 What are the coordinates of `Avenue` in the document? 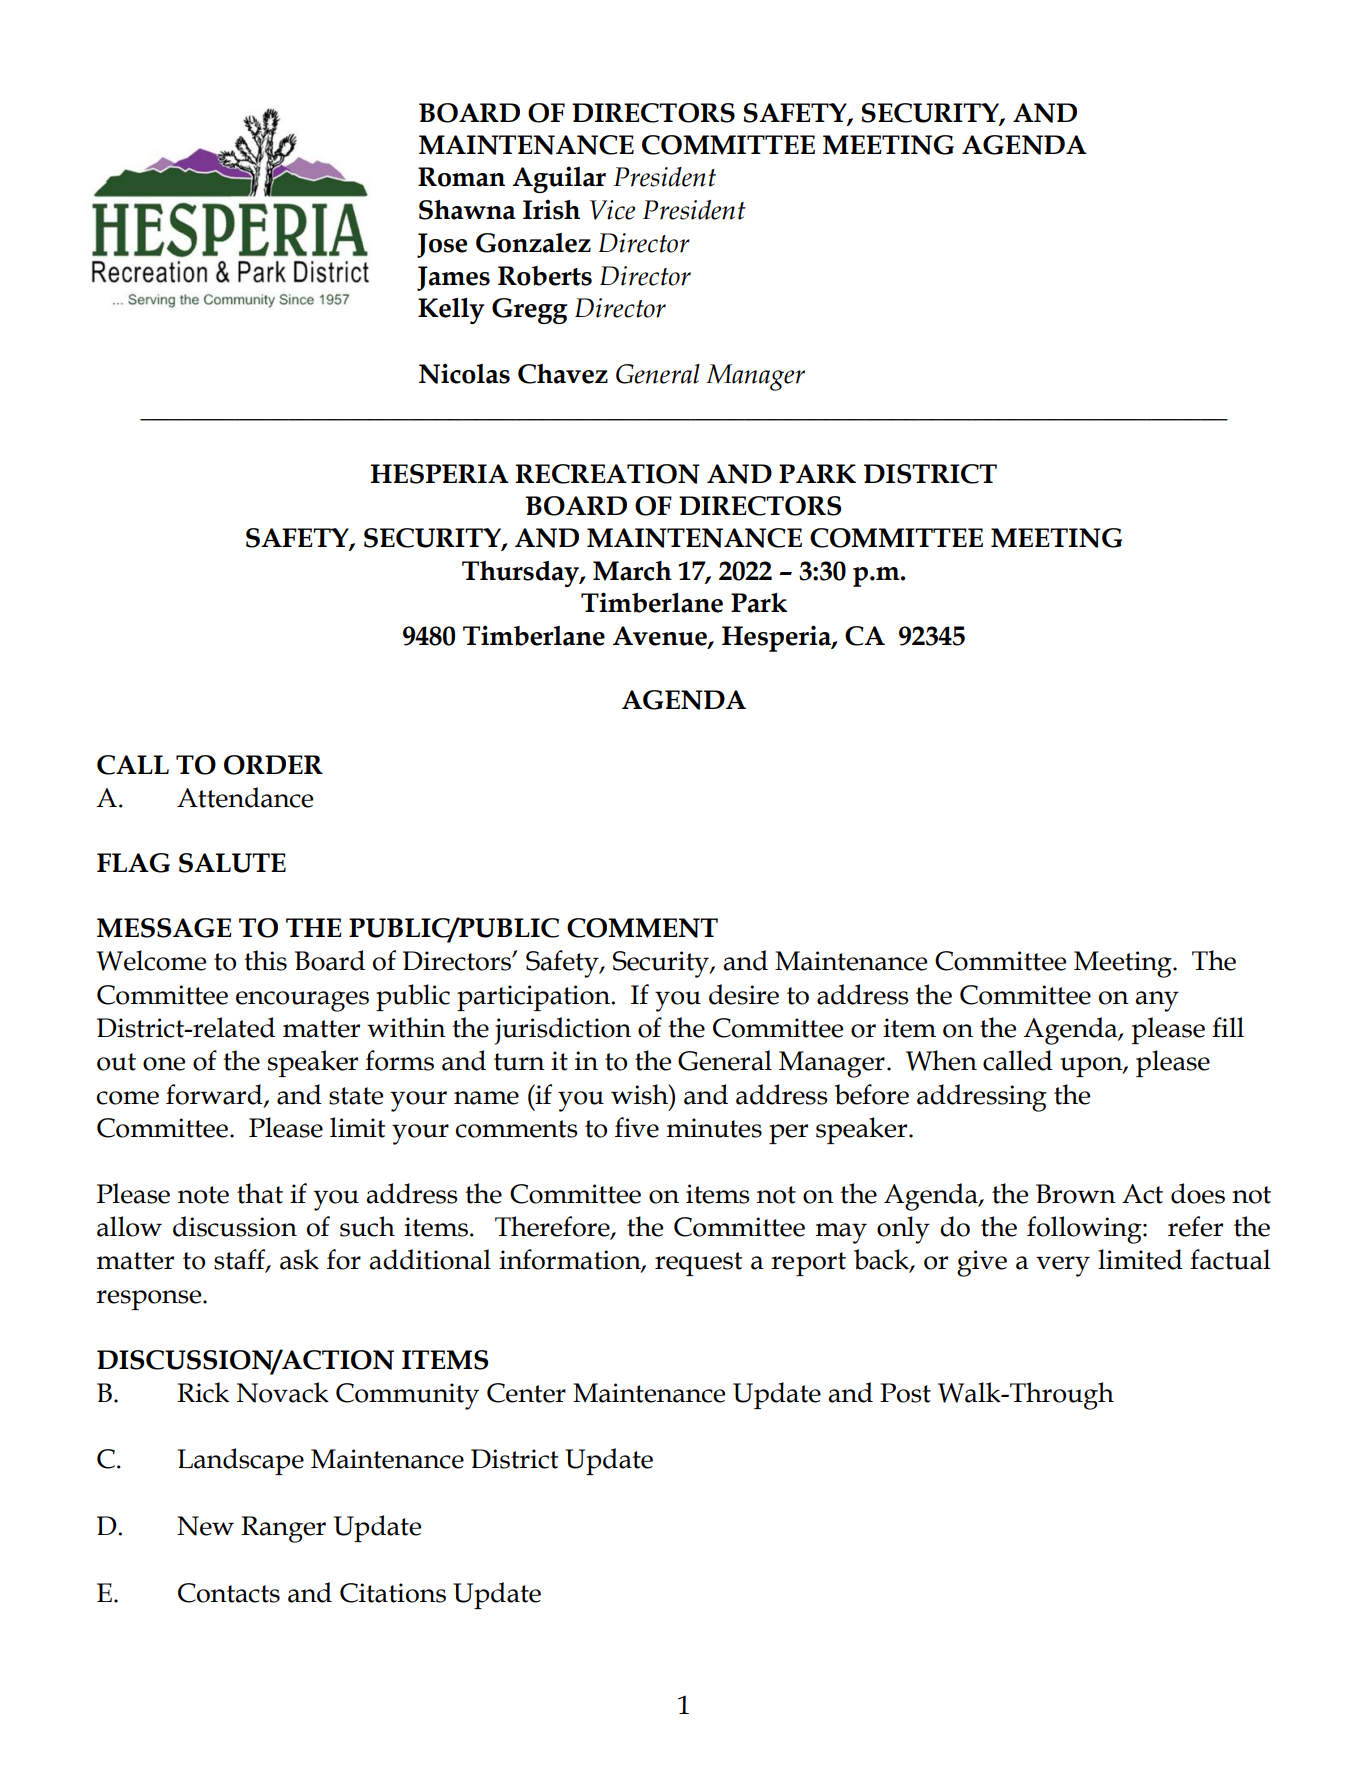 It's located at (661, 636).
